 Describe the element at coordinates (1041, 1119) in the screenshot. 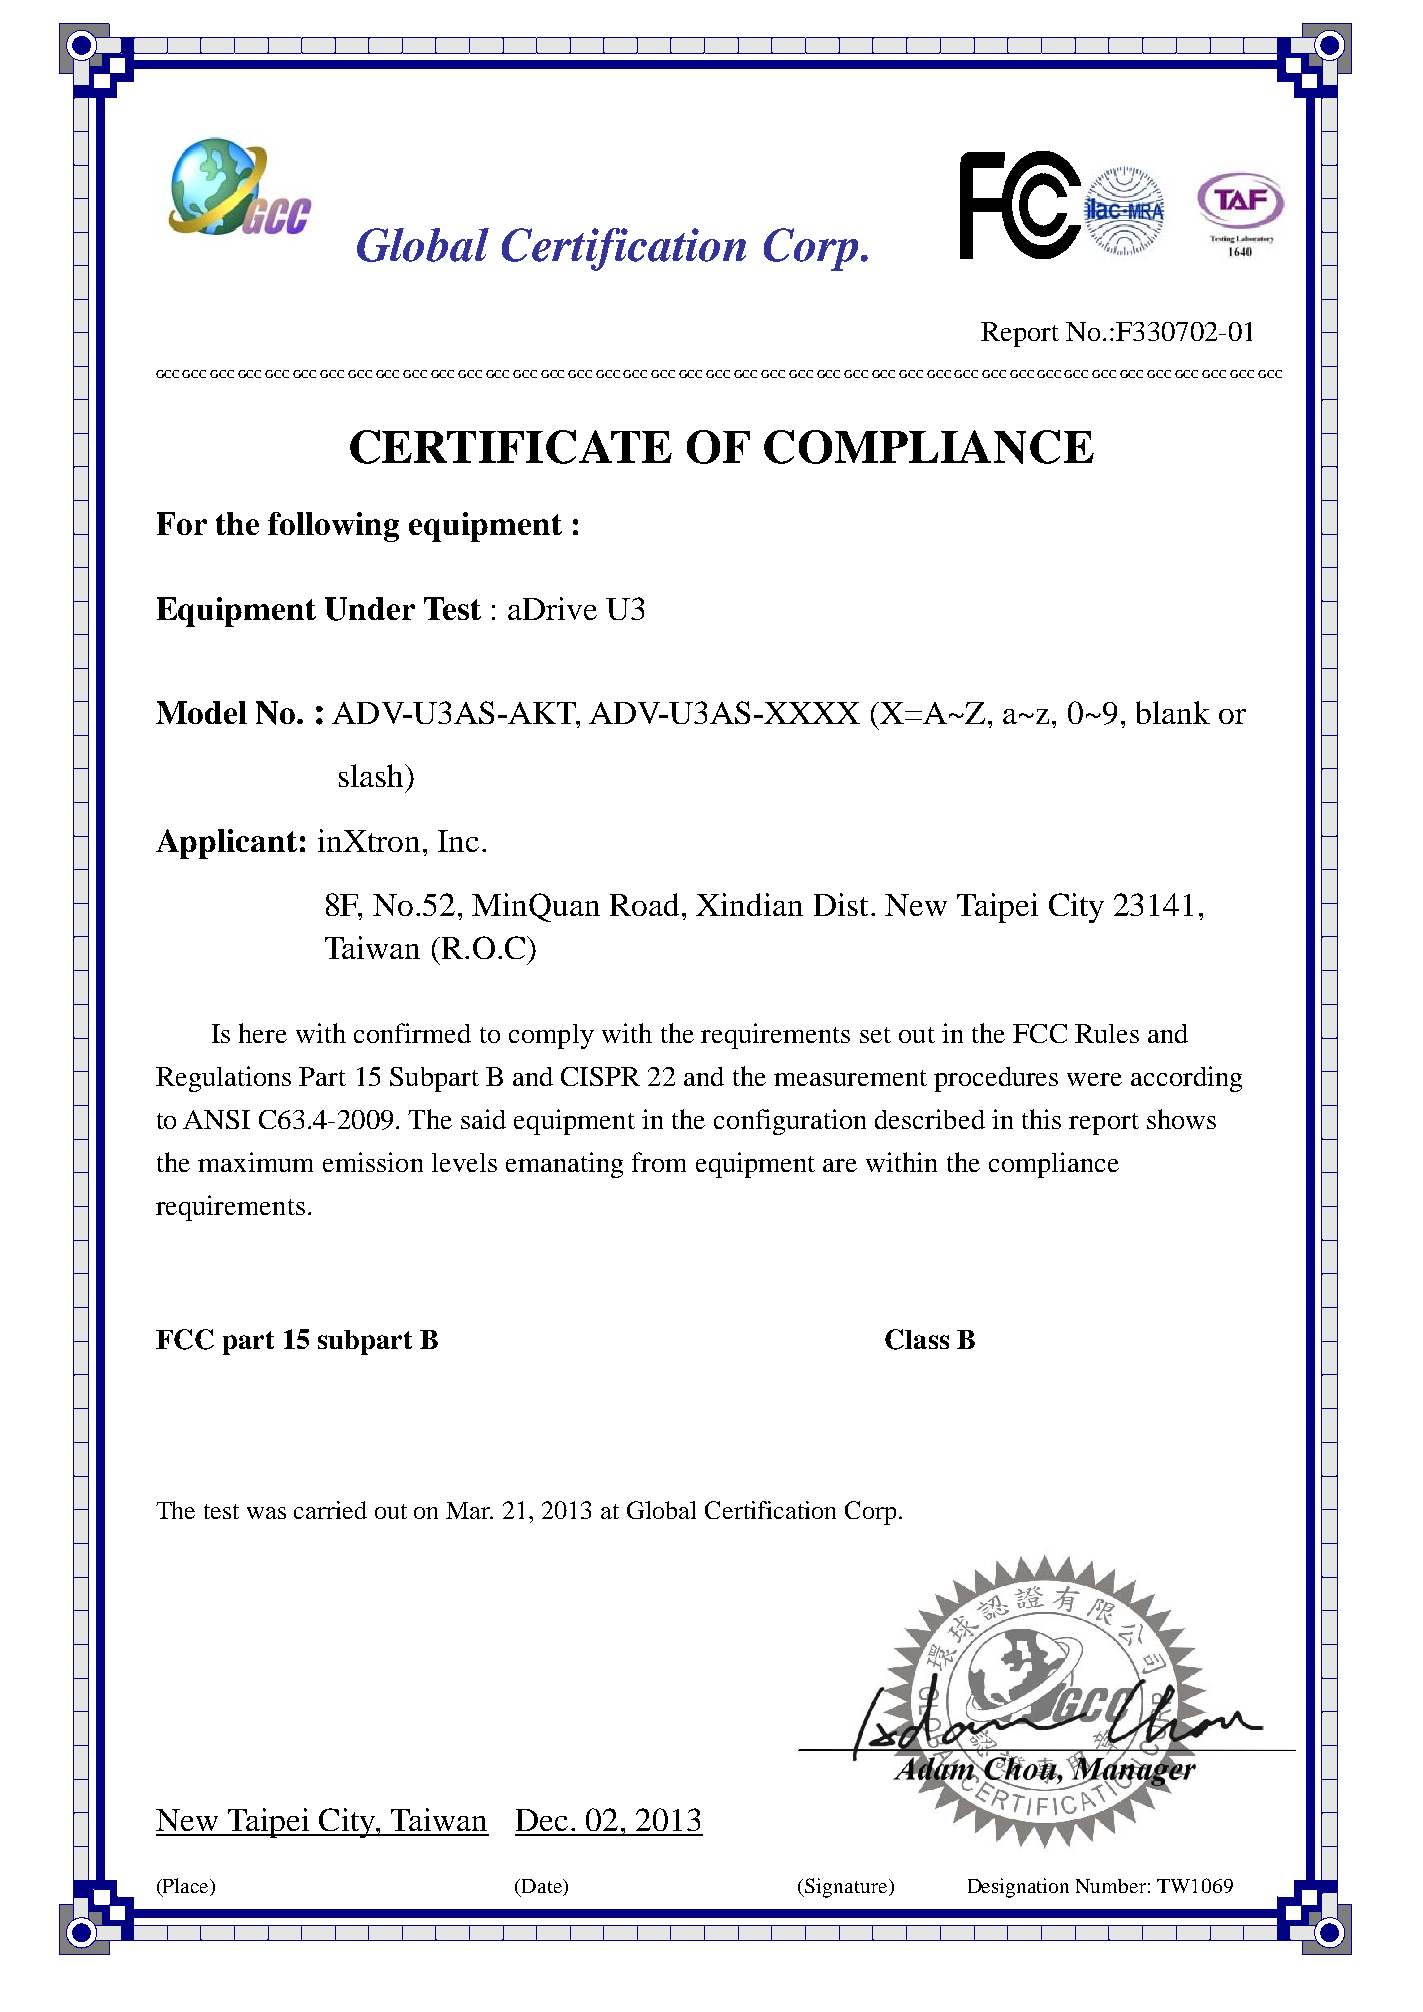

I see `this` at that location.
